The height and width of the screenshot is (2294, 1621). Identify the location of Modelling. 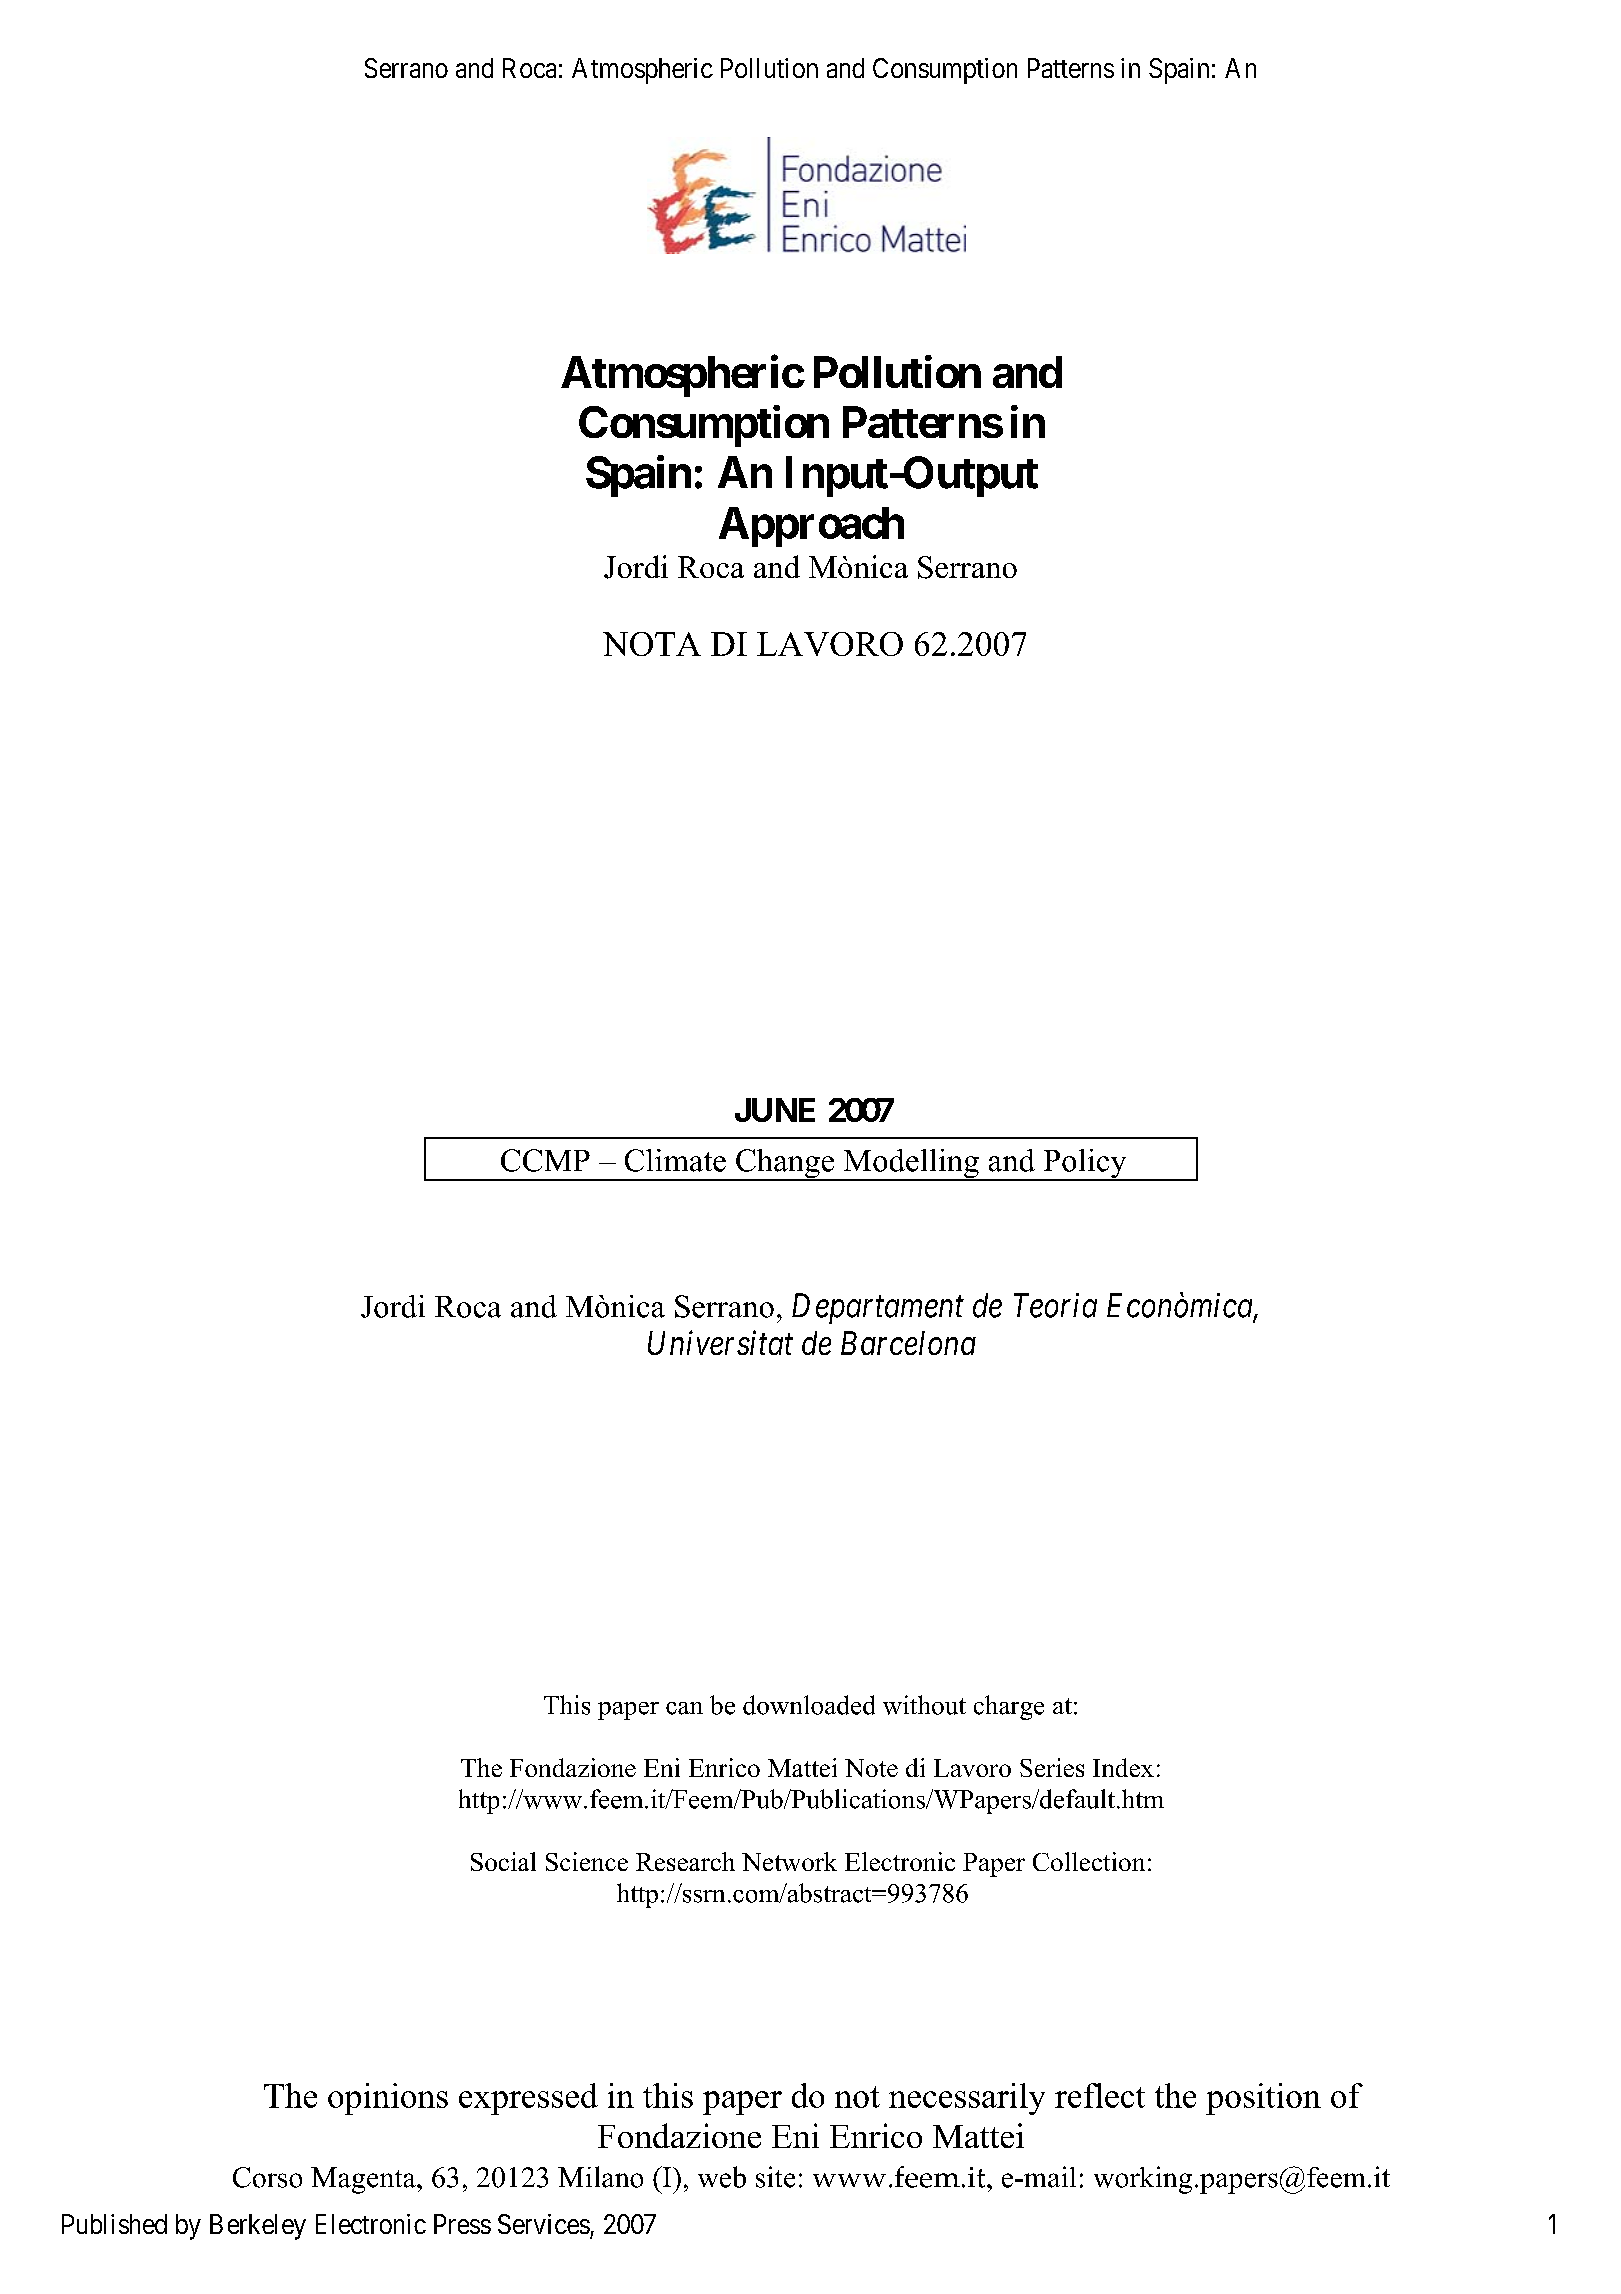
(911, 1165).
